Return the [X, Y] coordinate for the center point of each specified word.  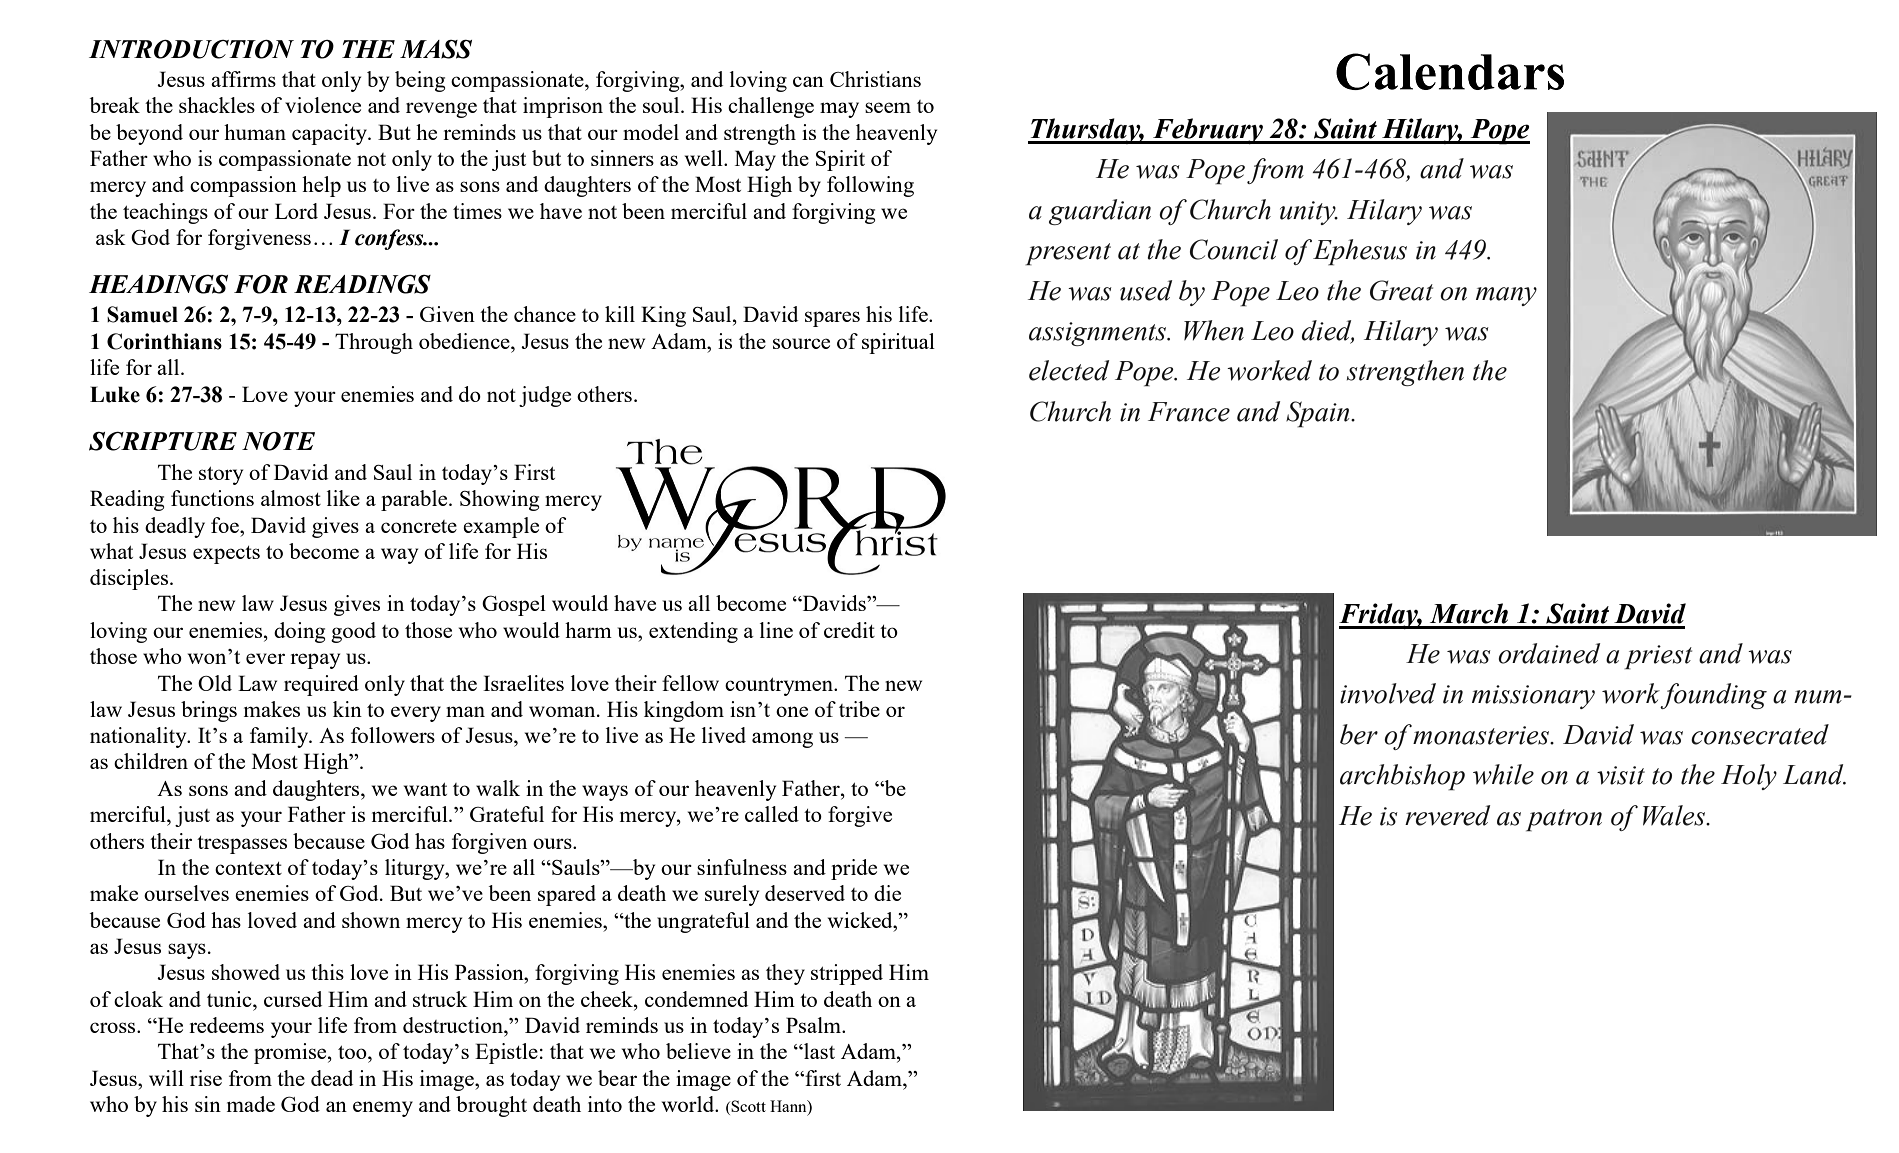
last [818, 1051]
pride [854, 869]
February [1208, 131]
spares [832, 319]
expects [226, 555]
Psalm [814, 1025]
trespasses [242, 845]
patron [1564, 820]
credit [849, 630]
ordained [1549, 653]
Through [374, 343]
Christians [875, 79]
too [353, 1052]
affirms [243, 79]
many [1506, 296]
